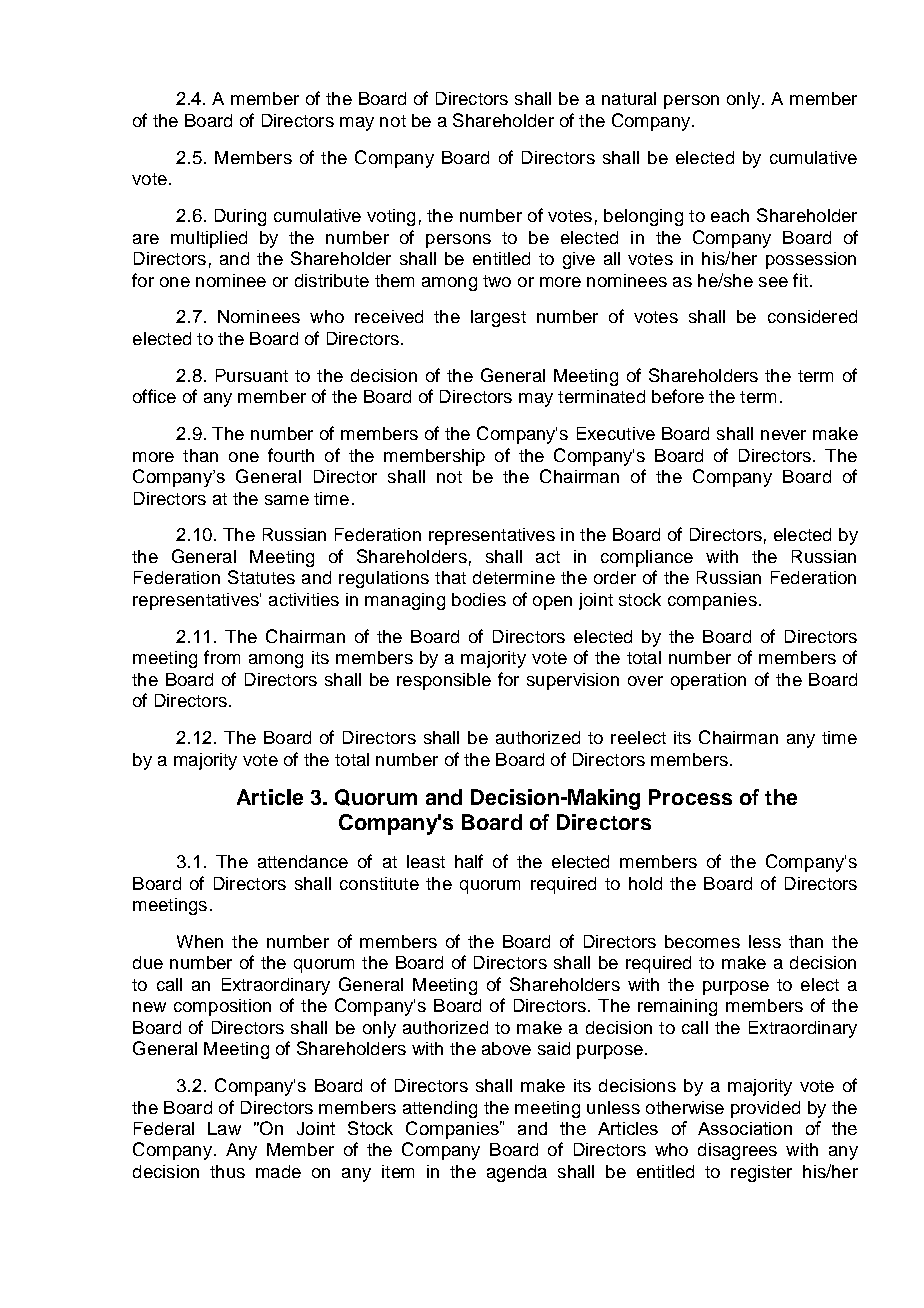  I want to click on voting, so click(391, 217).
